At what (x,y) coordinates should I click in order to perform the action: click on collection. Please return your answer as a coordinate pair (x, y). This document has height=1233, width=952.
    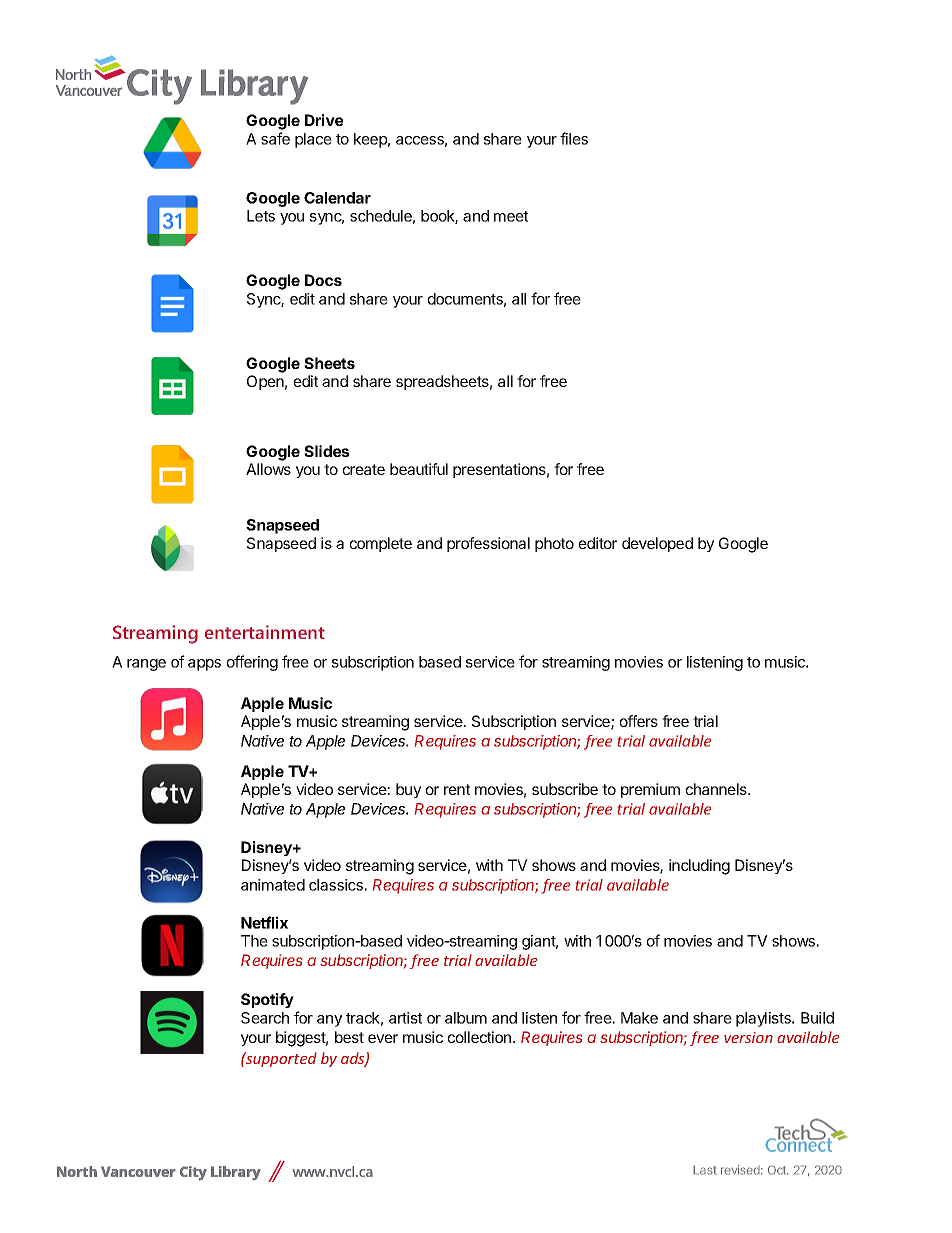
    Looking at the image, I should click on (479, 1037).
